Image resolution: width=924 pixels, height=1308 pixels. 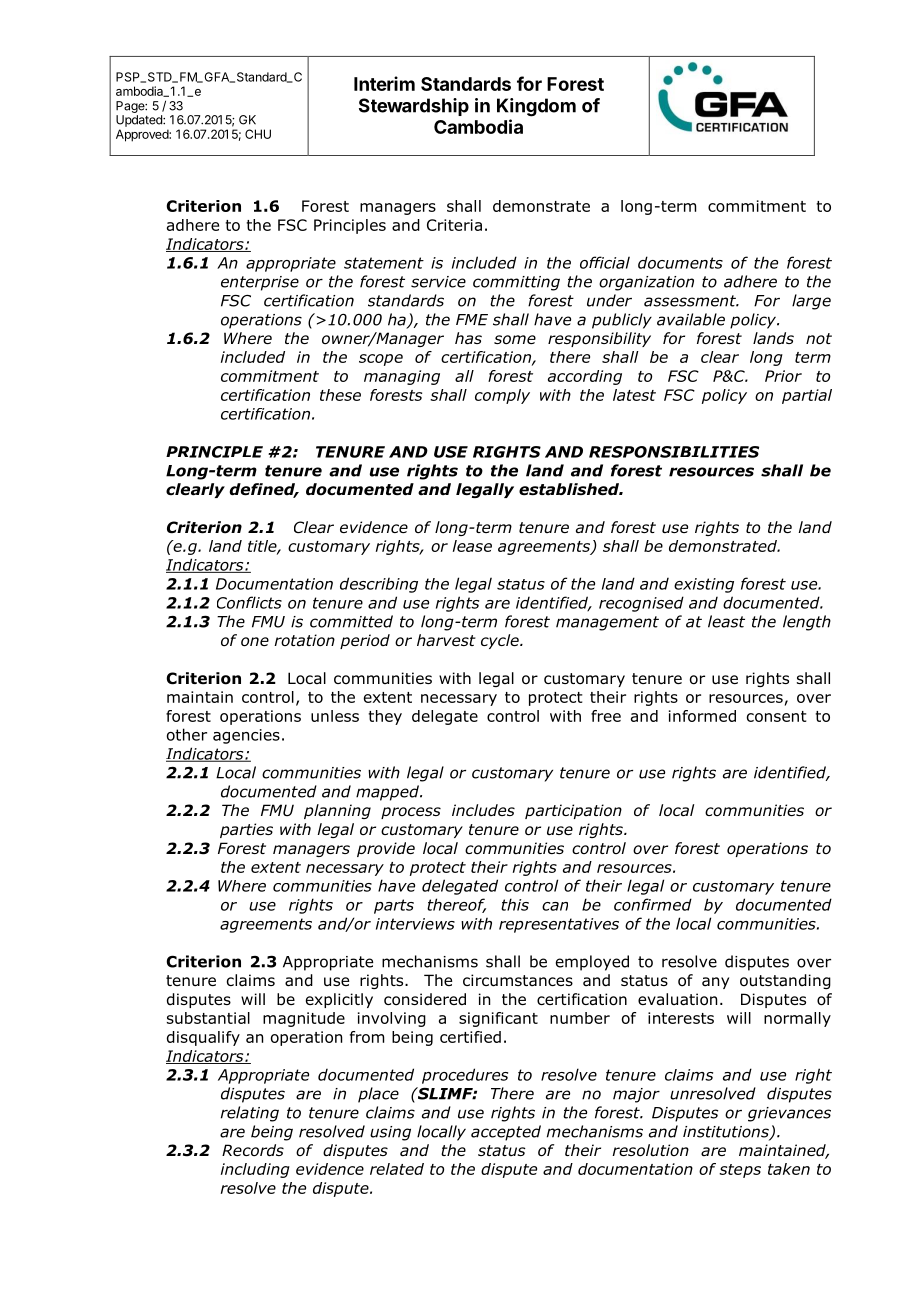 I want to click on documents, so click(x=680, y=262).
